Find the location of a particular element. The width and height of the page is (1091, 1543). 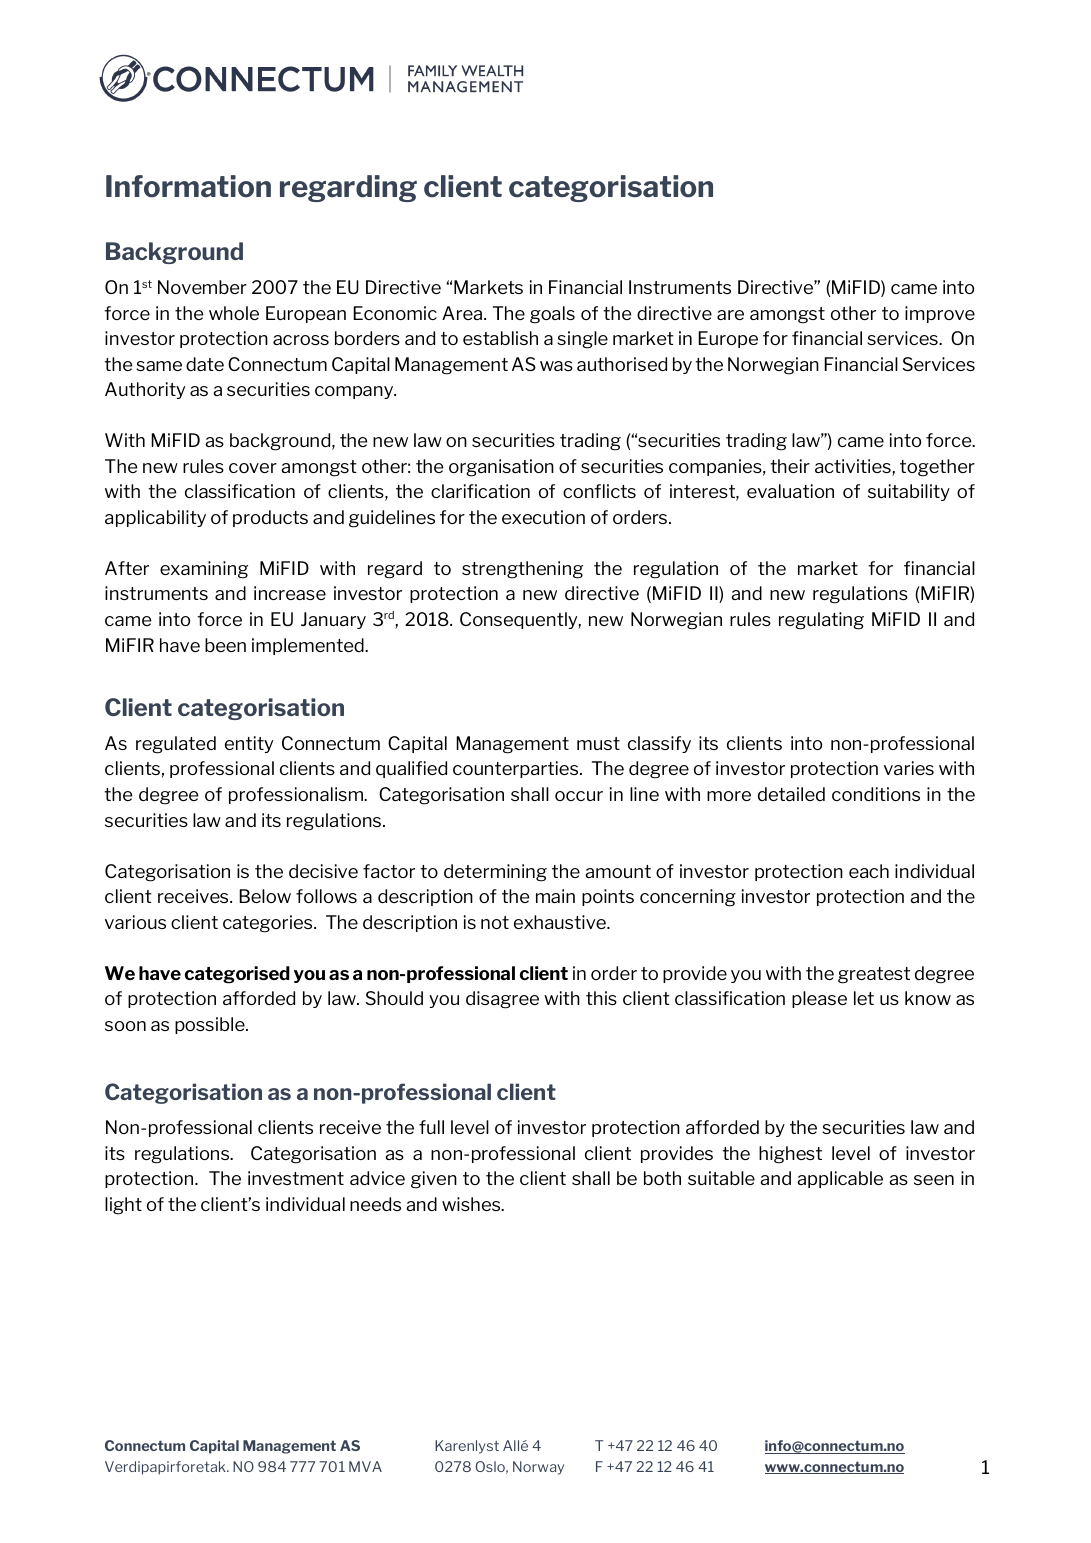

goals is located at coordinates (552, 315).
